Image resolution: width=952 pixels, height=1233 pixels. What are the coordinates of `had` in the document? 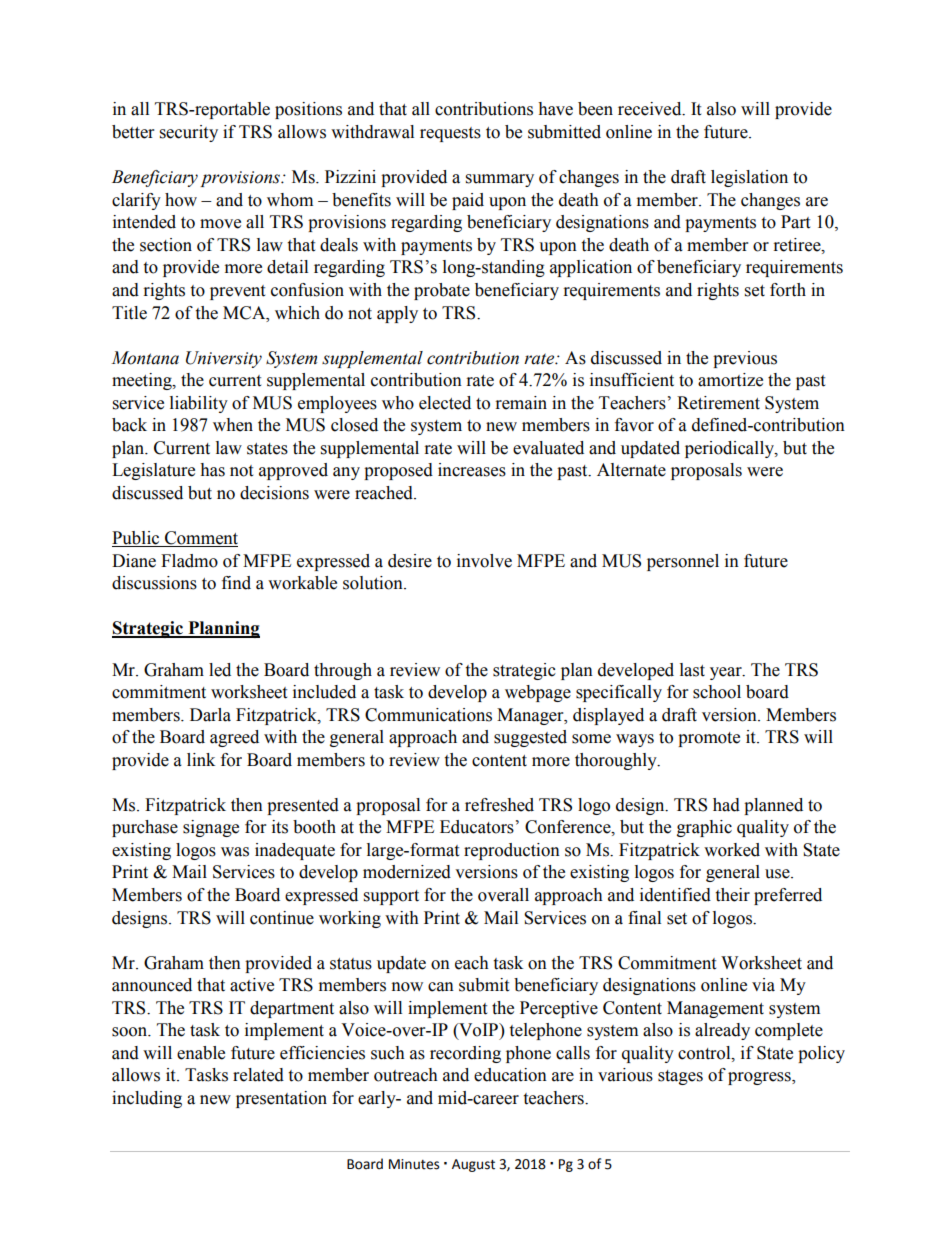 It's located at (726, 805).
